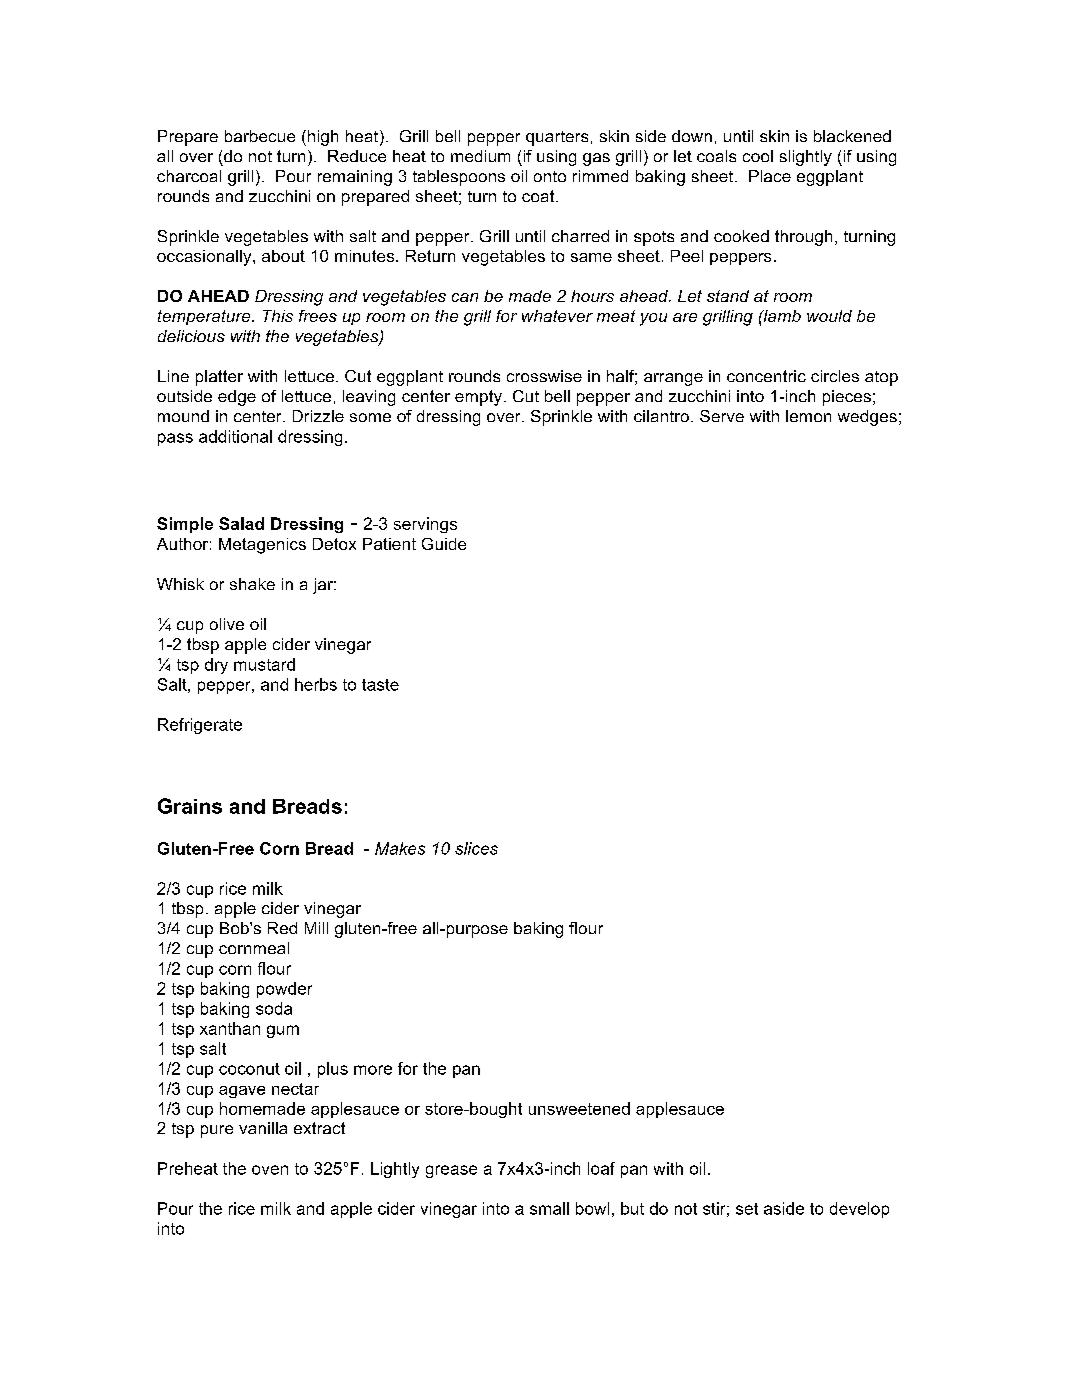 This screenshot has height=1378, width=1065. I want to click on set, so click(747, 1209).
